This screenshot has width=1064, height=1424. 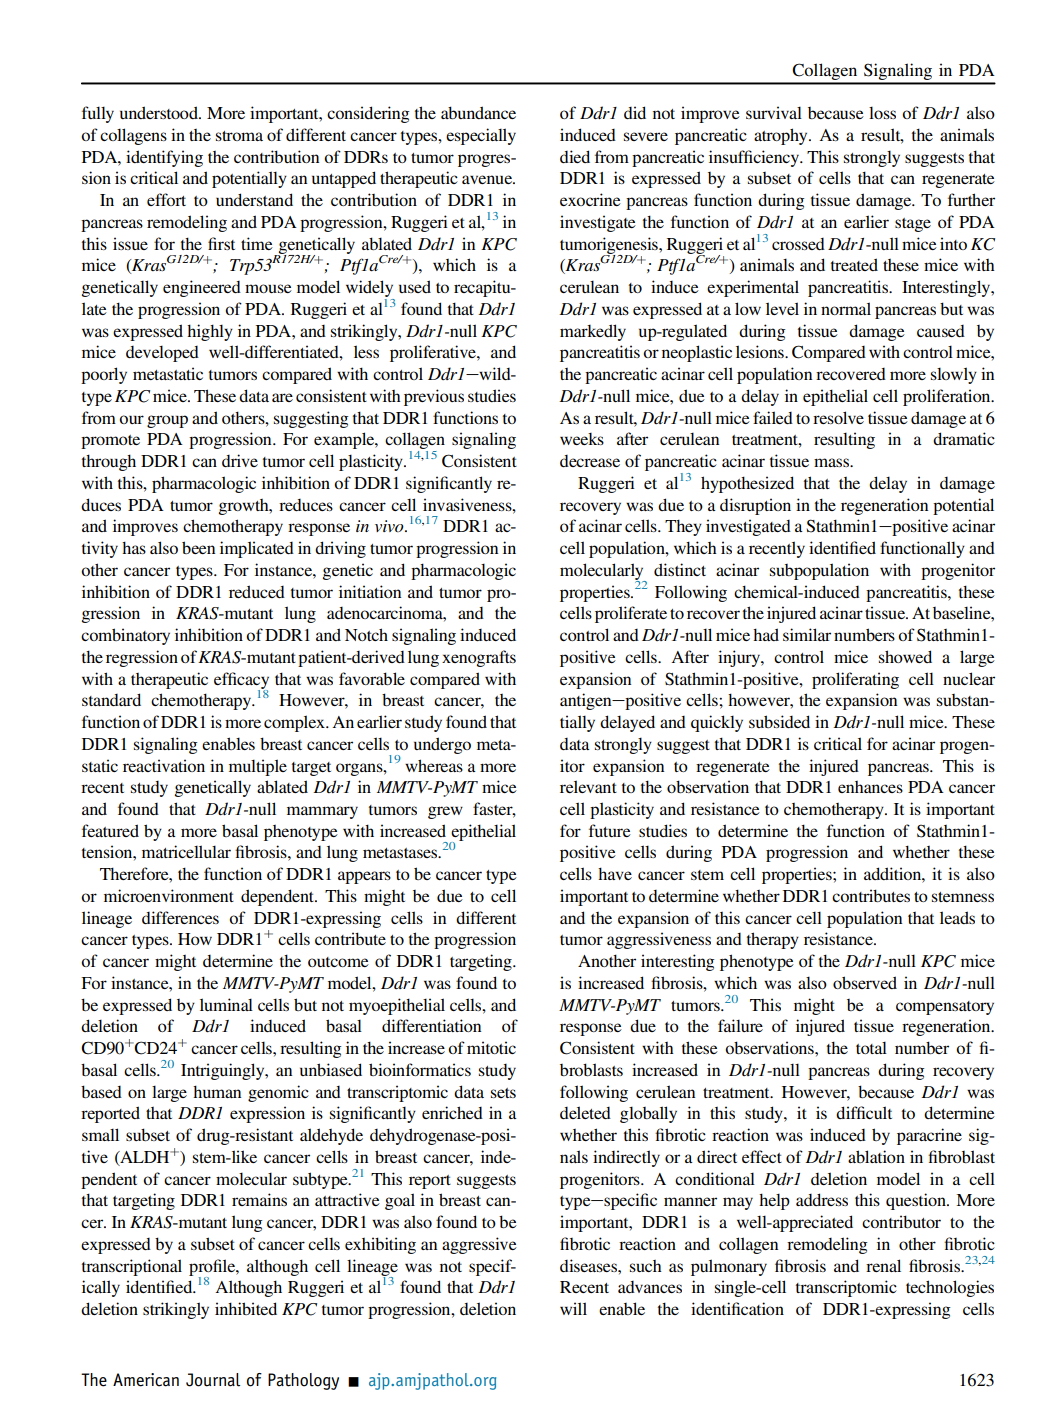 I want to click on Intriguingly, so click(x=224, y=1071).
